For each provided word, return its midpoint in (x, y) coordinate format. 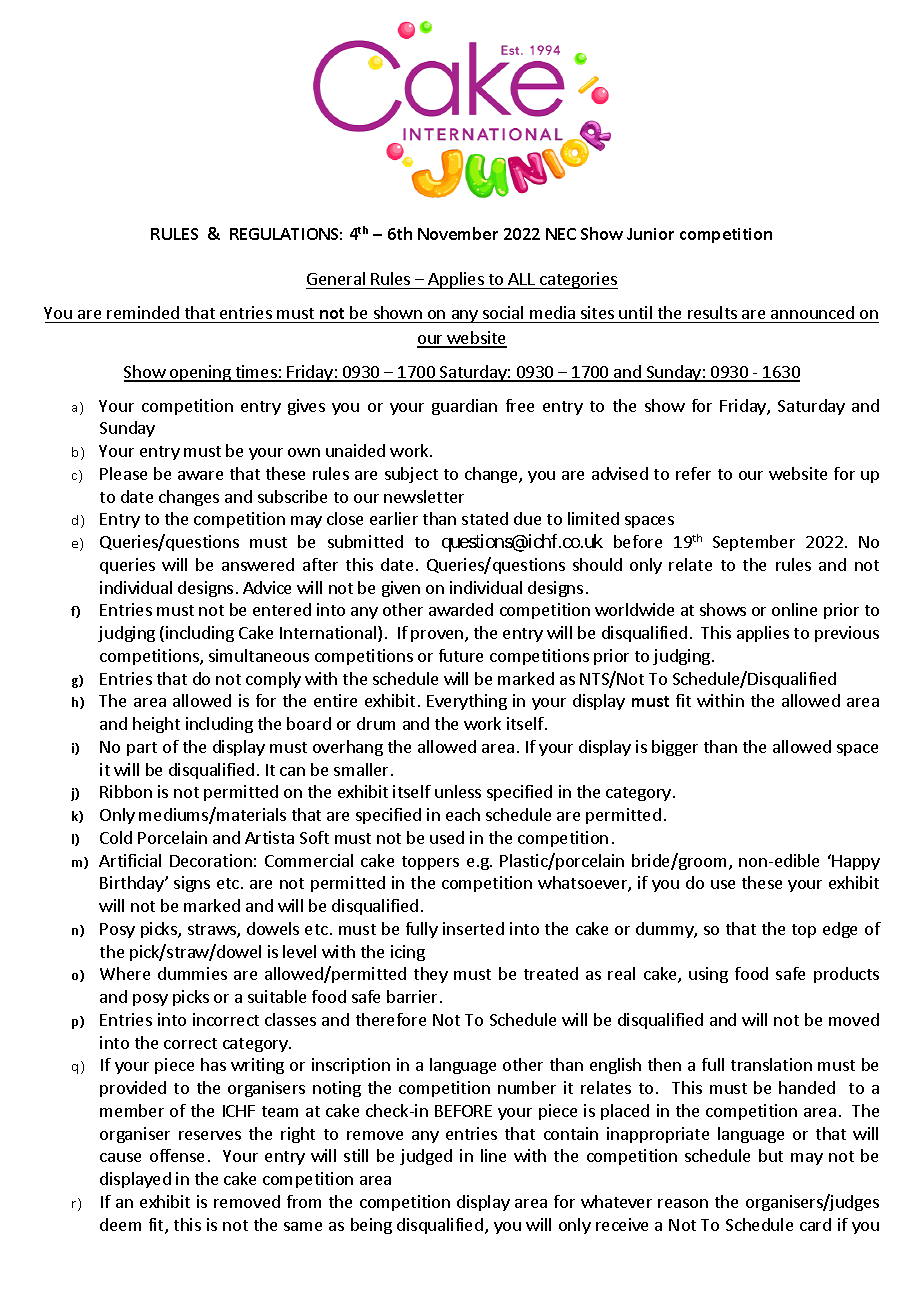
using (708, 975)
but (771, 1155)
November (458, 233)
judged (426, 1157)
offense (177, 1155)
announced (812, 312)
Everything (467, 702)
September (754, 543)
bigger (675, 748)
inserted (473, 928)
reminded (143, 312)
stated (485, 518)
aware (200, 475)
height (156, 725)
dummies (192, 973)
